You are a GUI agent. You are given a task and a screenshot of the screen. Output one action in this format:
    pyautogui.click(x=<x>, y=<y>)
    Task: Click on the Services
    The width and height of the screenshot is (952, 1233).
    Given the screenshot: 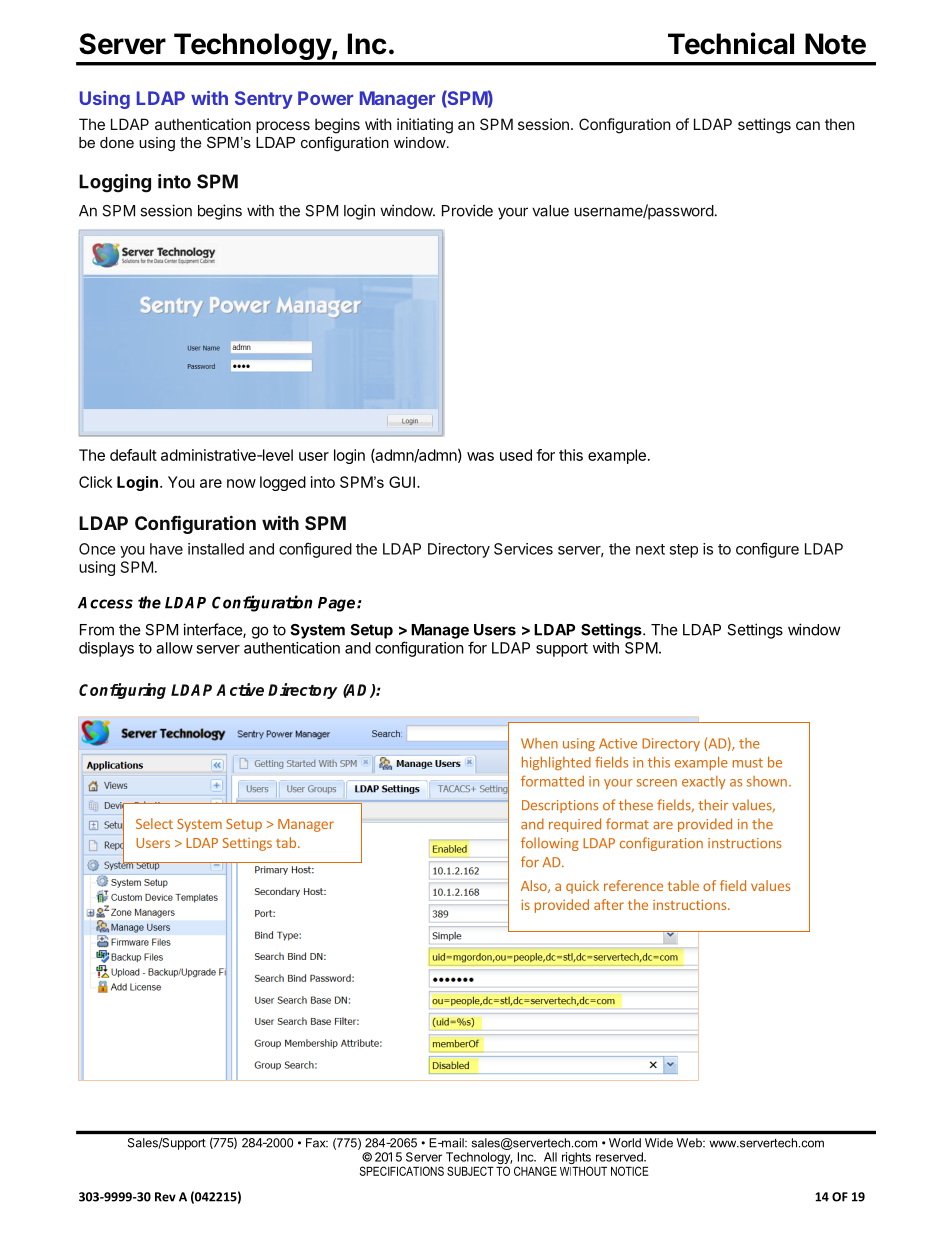 What is the action you would take?
    pyautogui.click(x=523, y=549)
